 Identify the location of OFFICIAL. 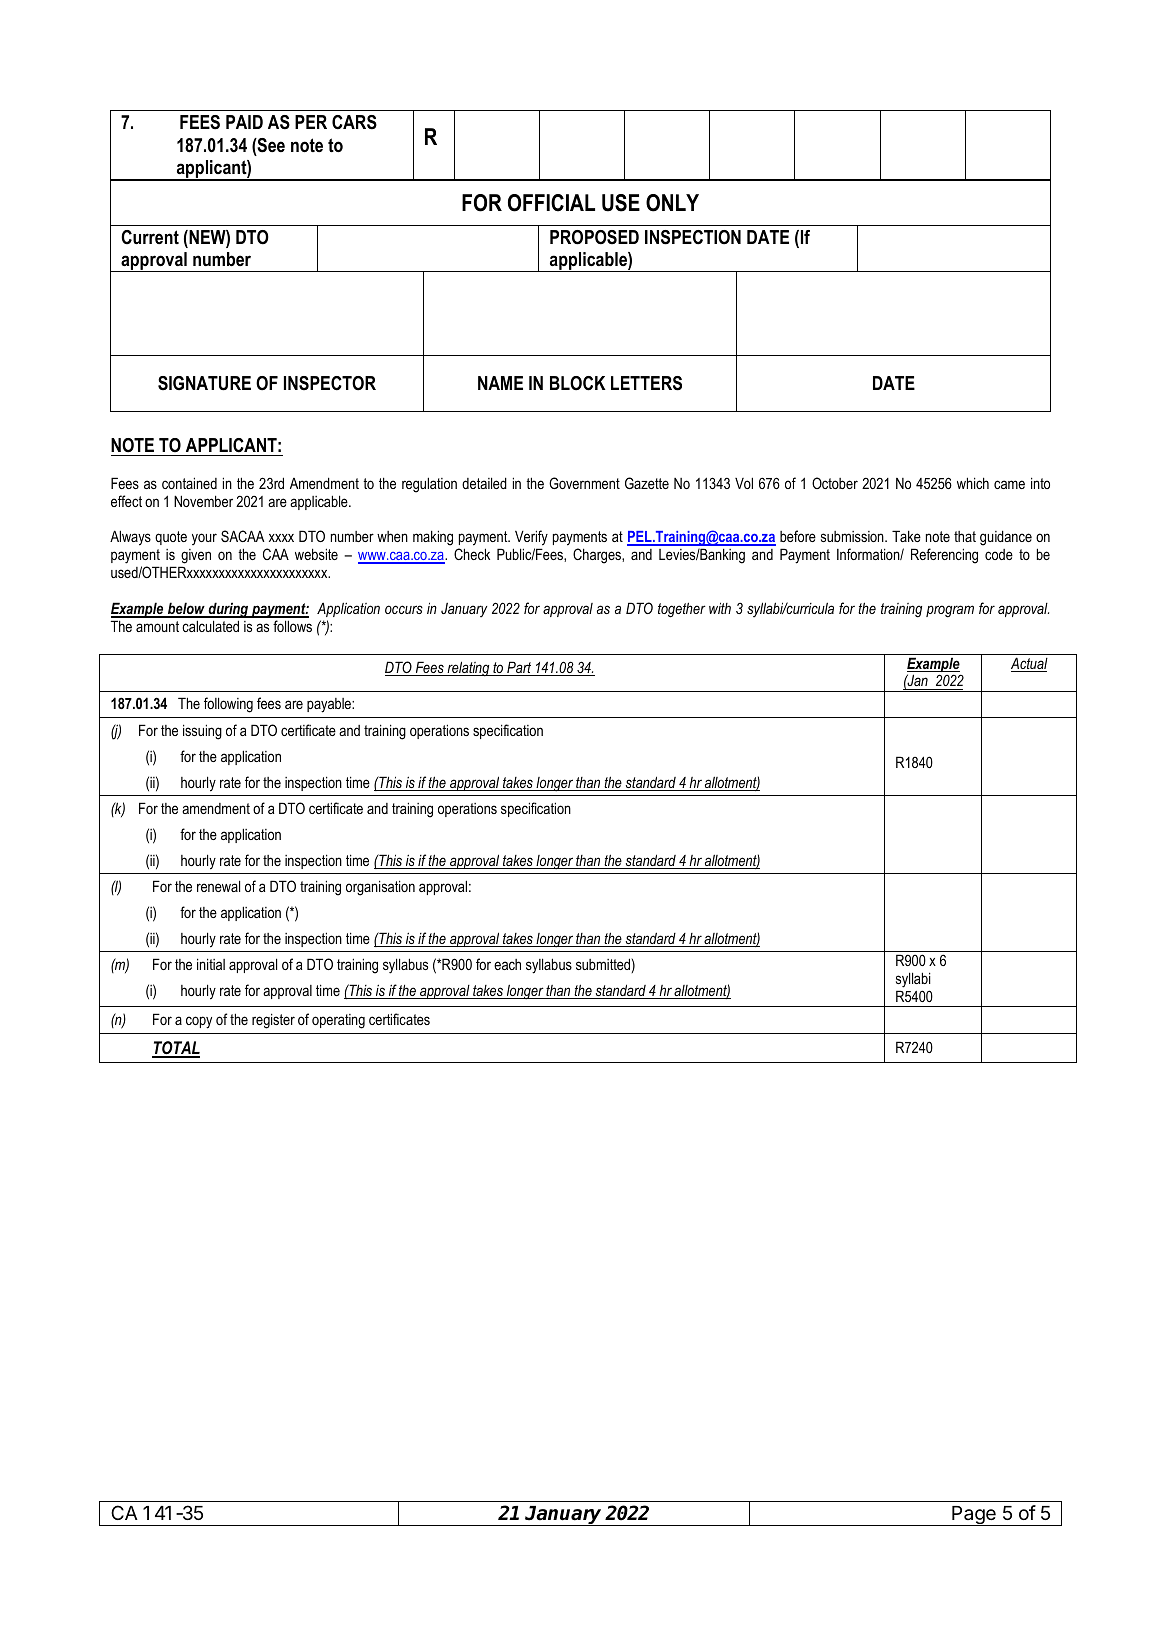
(551, 203).
